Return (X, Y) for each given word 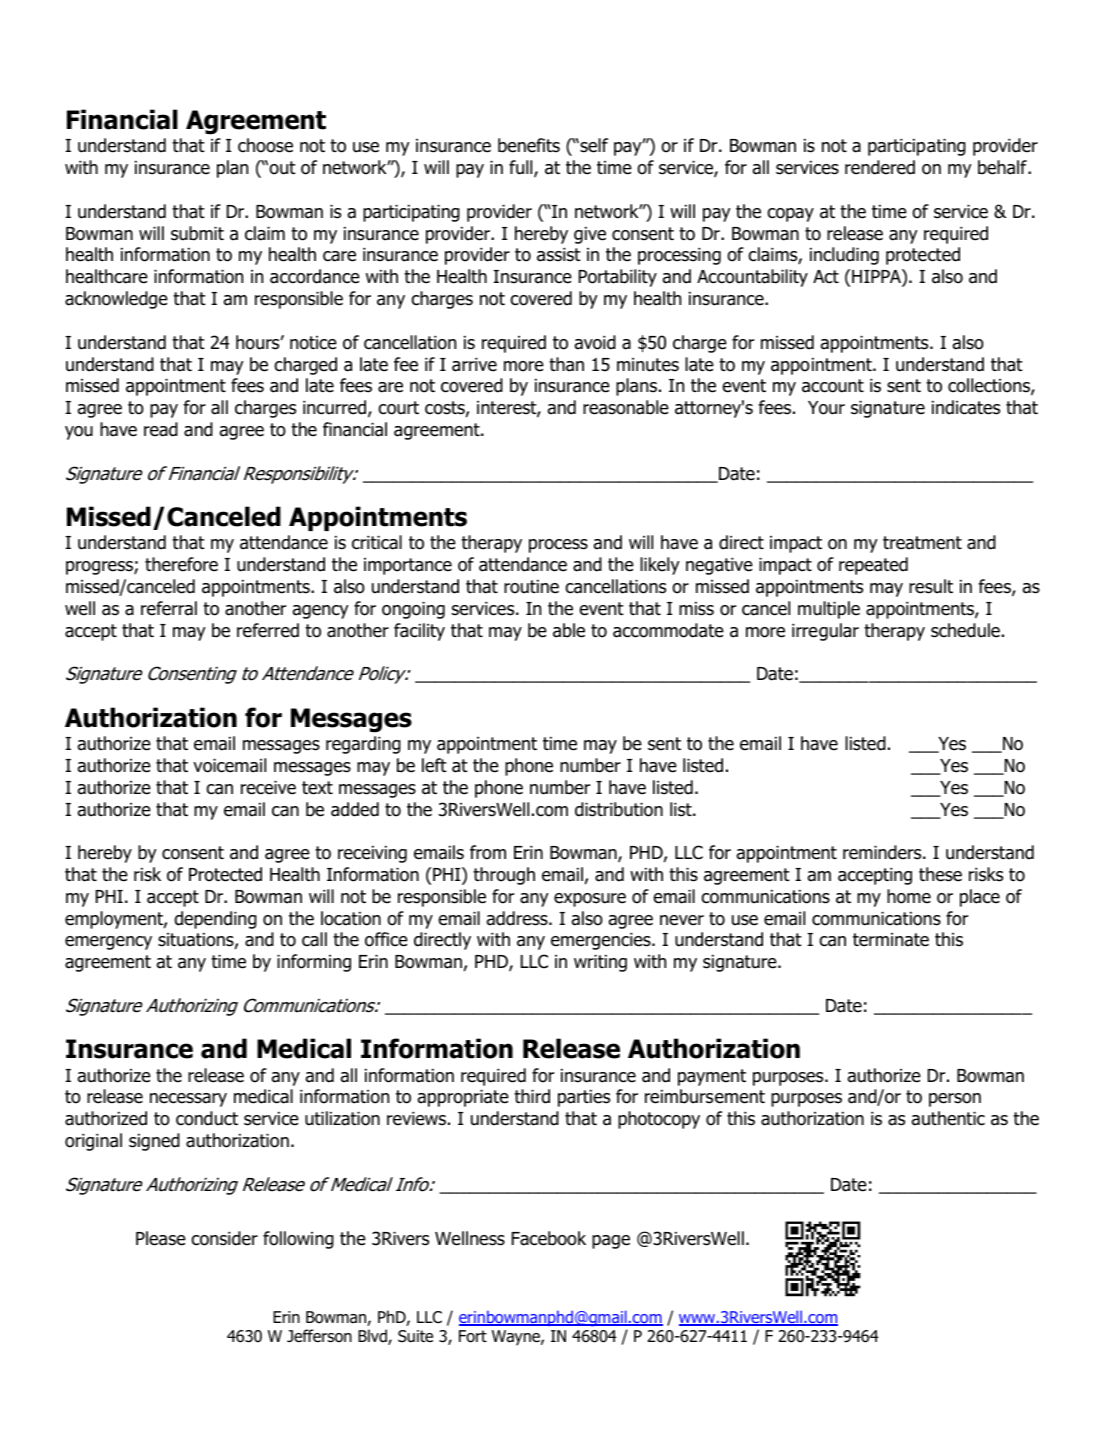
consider (224, 1238)
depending (215, 920)
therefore (181, 564)
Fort (473, 1336)
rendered (880, 167)
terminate (891, 940)
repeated (873, 566)
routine (531, 587)
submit (197, 233)
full (522, 168)
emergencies (602, 941)
